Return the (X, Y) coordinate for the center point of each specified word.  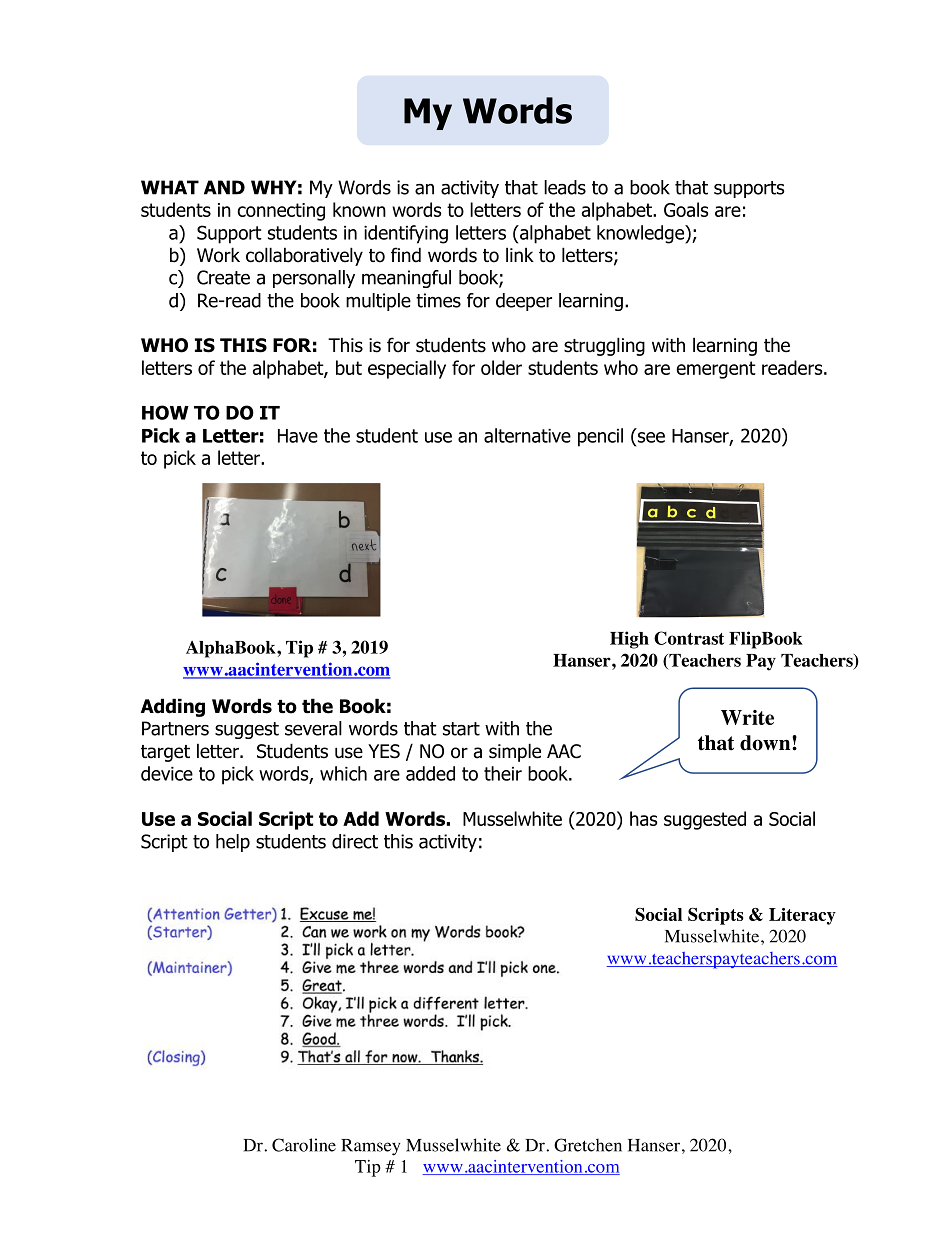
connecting (281, 212)
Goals (686, 209)
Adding (173, 707)
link (520, 254)
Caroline (304, 1145)
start (461, 729)
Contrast (689, 638)
